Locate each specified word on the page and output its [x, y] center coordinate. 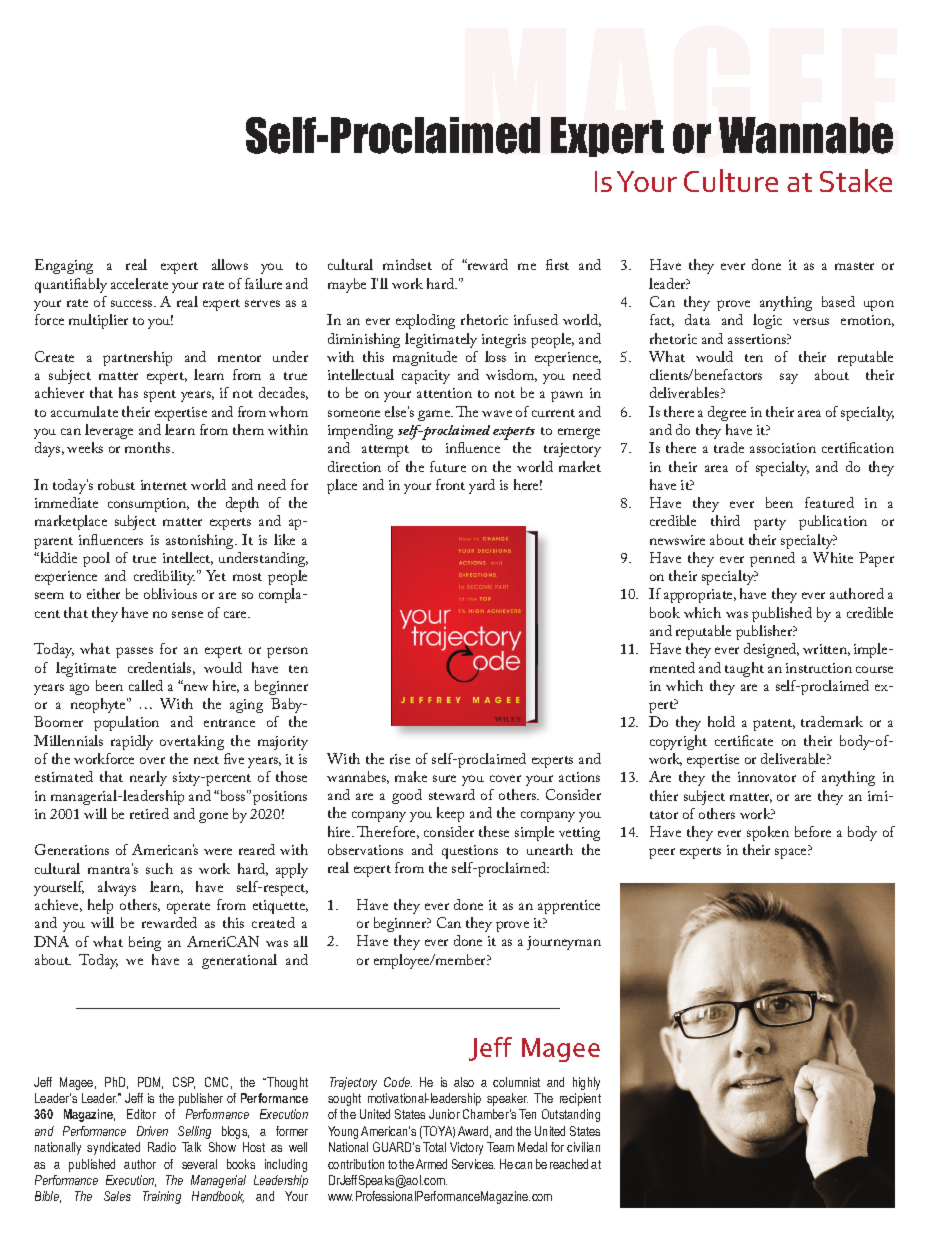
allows [230, 264]
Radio [162, 1147]
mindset [407, 264]
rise [400, 759]
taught [744, 669]
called [146, 685]
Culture [731, 180]
